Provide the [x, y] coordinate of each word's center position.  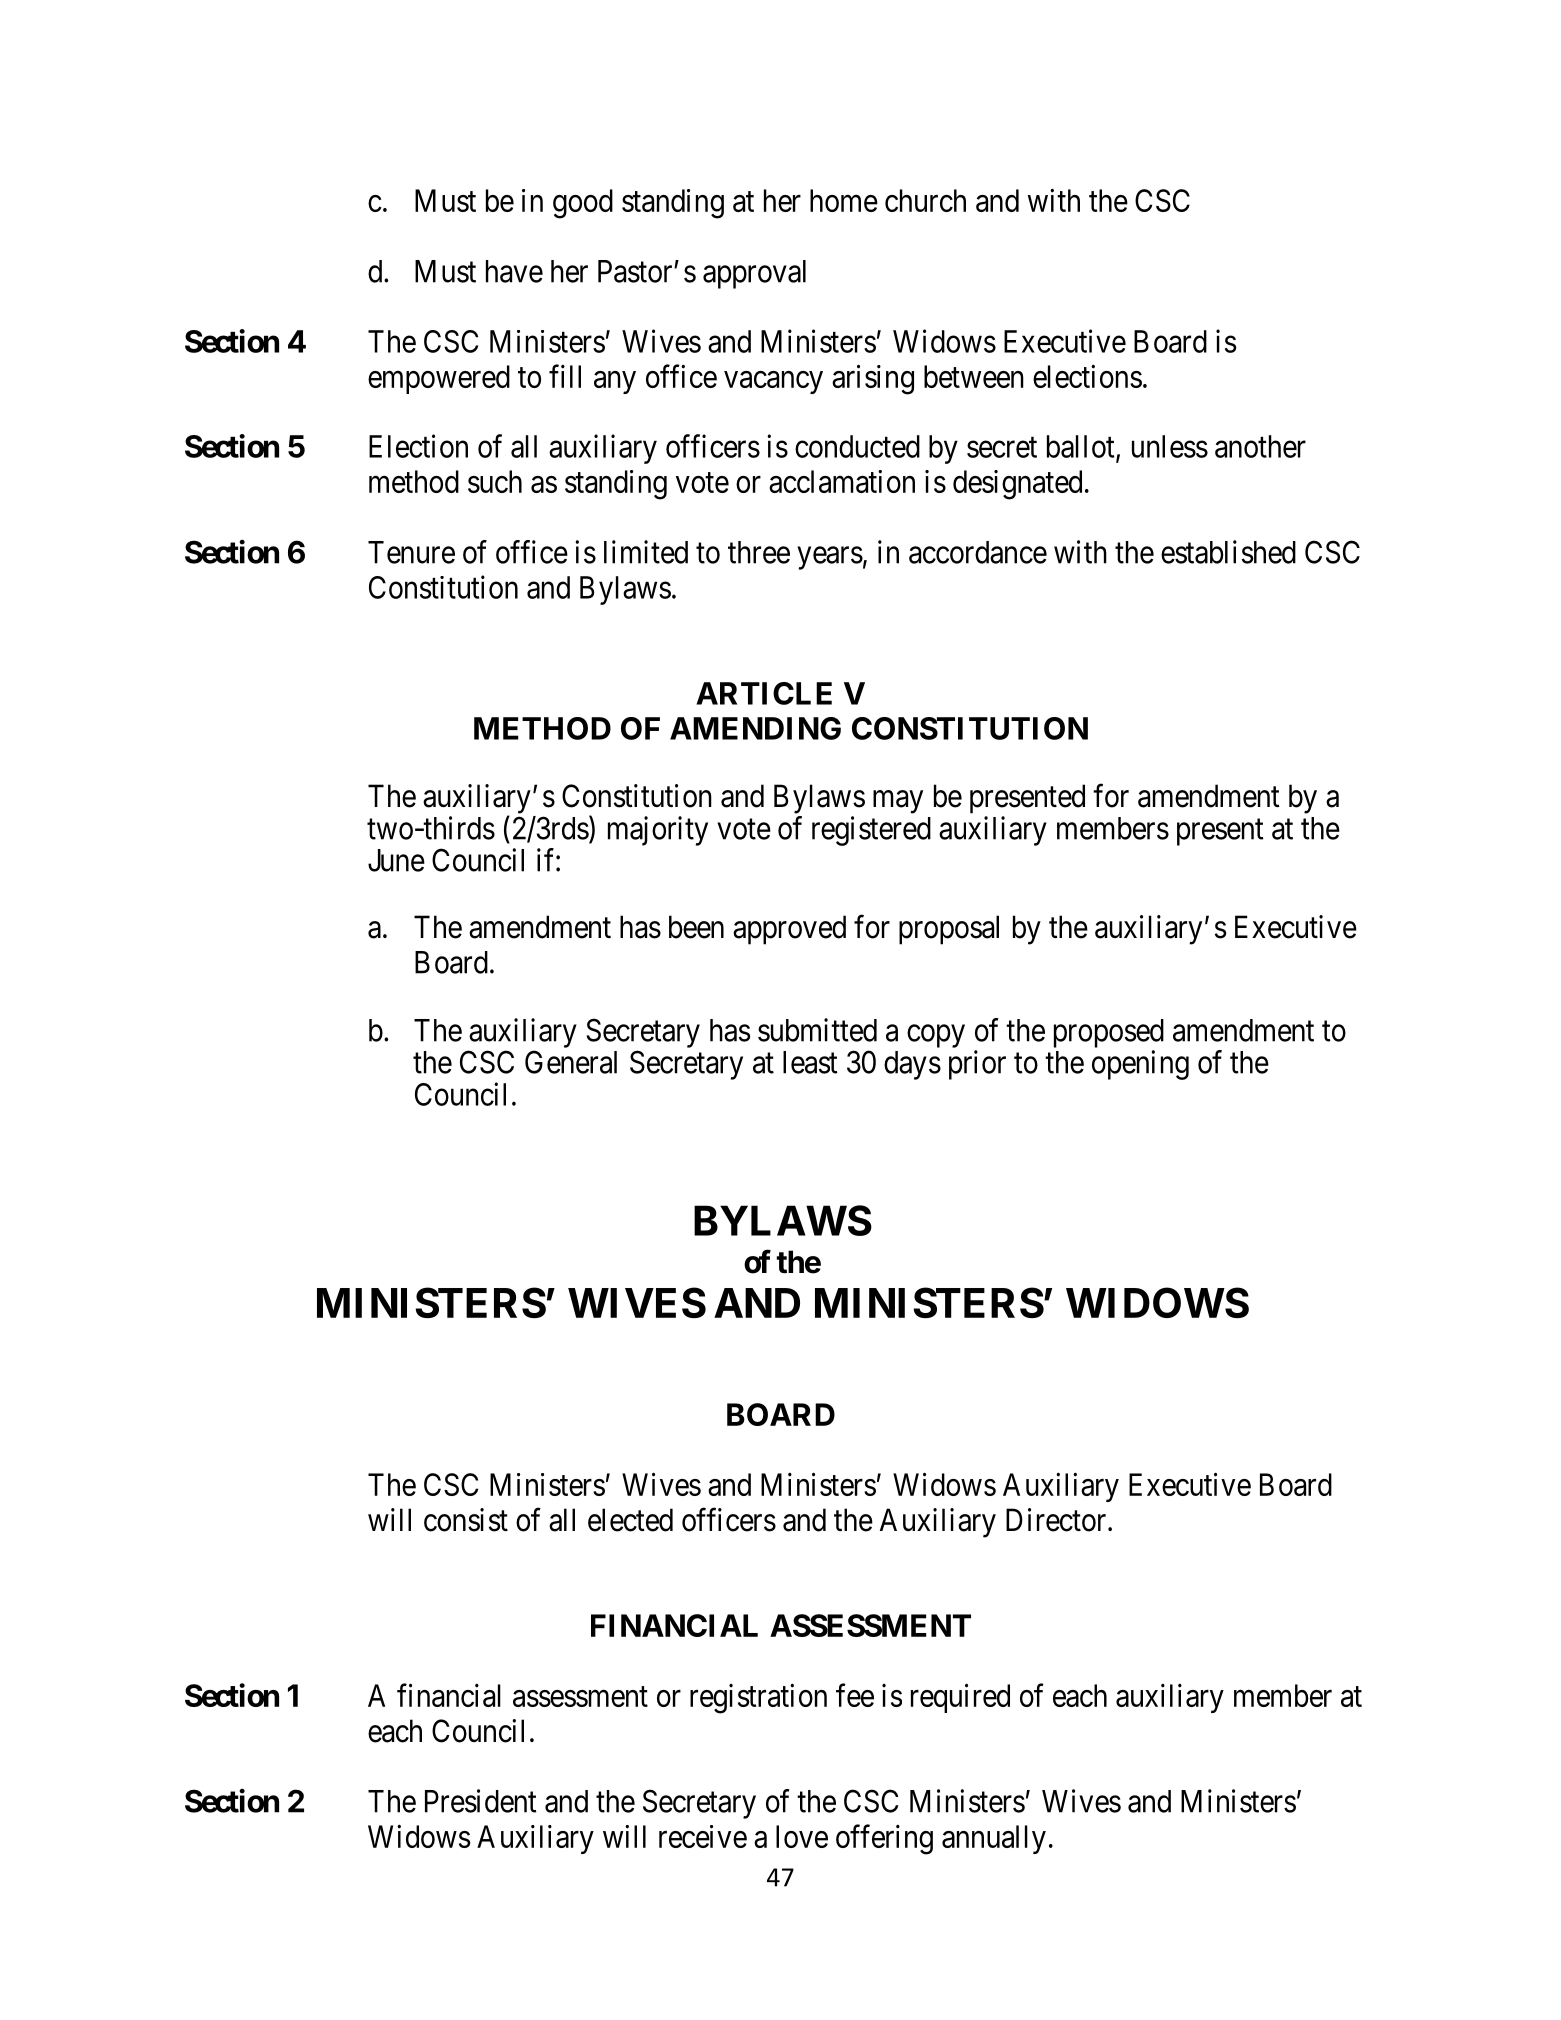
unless [1170, 446]
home [844, 200]
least [810, 1062]
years [830, 558]
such [495, 481]
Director [1057, 1520]
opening [1140, 1065]
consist [466, 1520]
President [481, 1801]
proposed [1109, 1033]
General [571, 1062]
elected [630, 1520]
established [1228, 552]
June [396, 860]
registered [871, 831]
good [583, 204]
